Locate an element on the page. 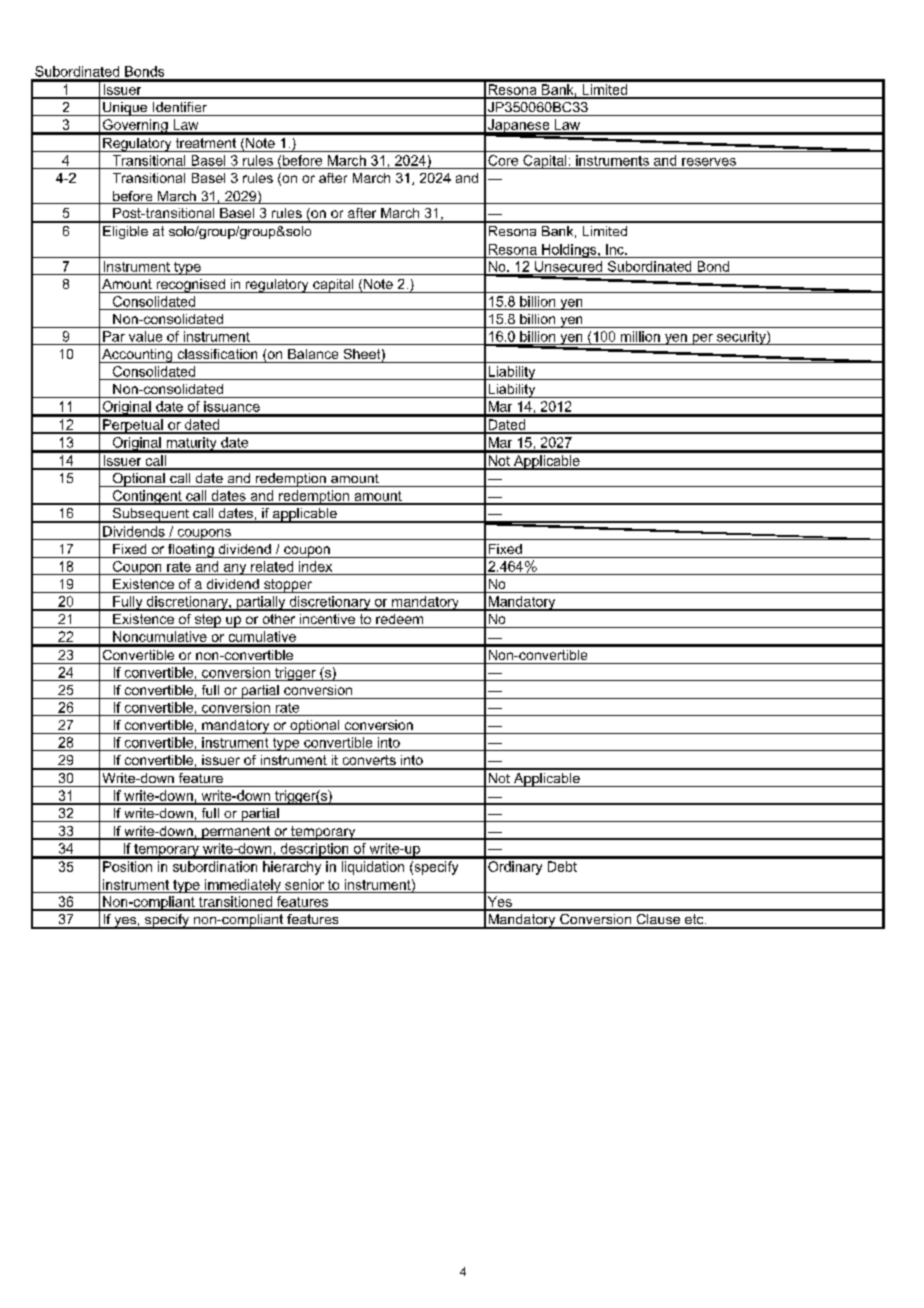 This document has width=924, height=1308. senior is located at coordinates (304, 884).
